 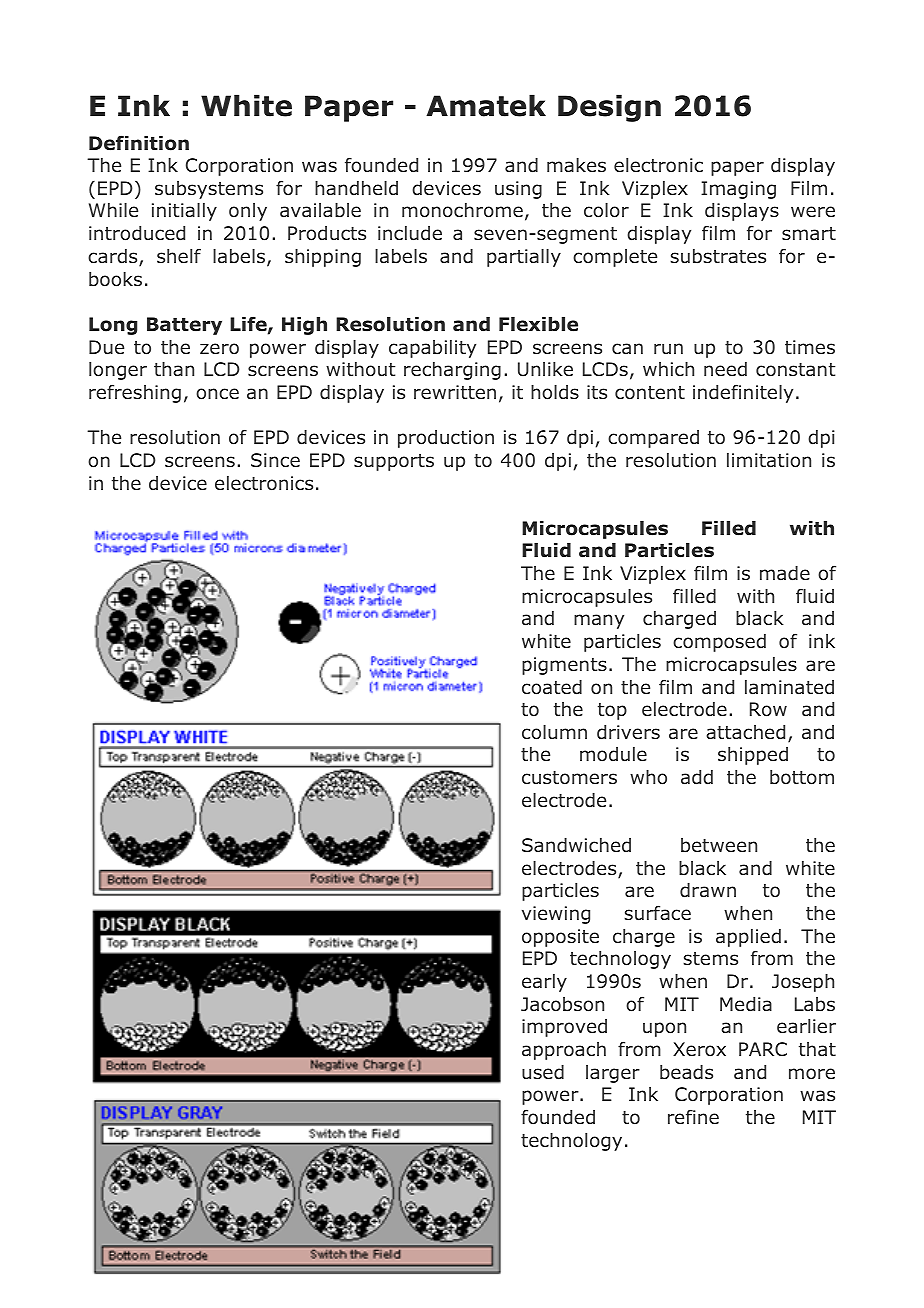 What do you see at coordinates (769, 460) in the document?
I see `limitation` at bounding box center [769, 460].
